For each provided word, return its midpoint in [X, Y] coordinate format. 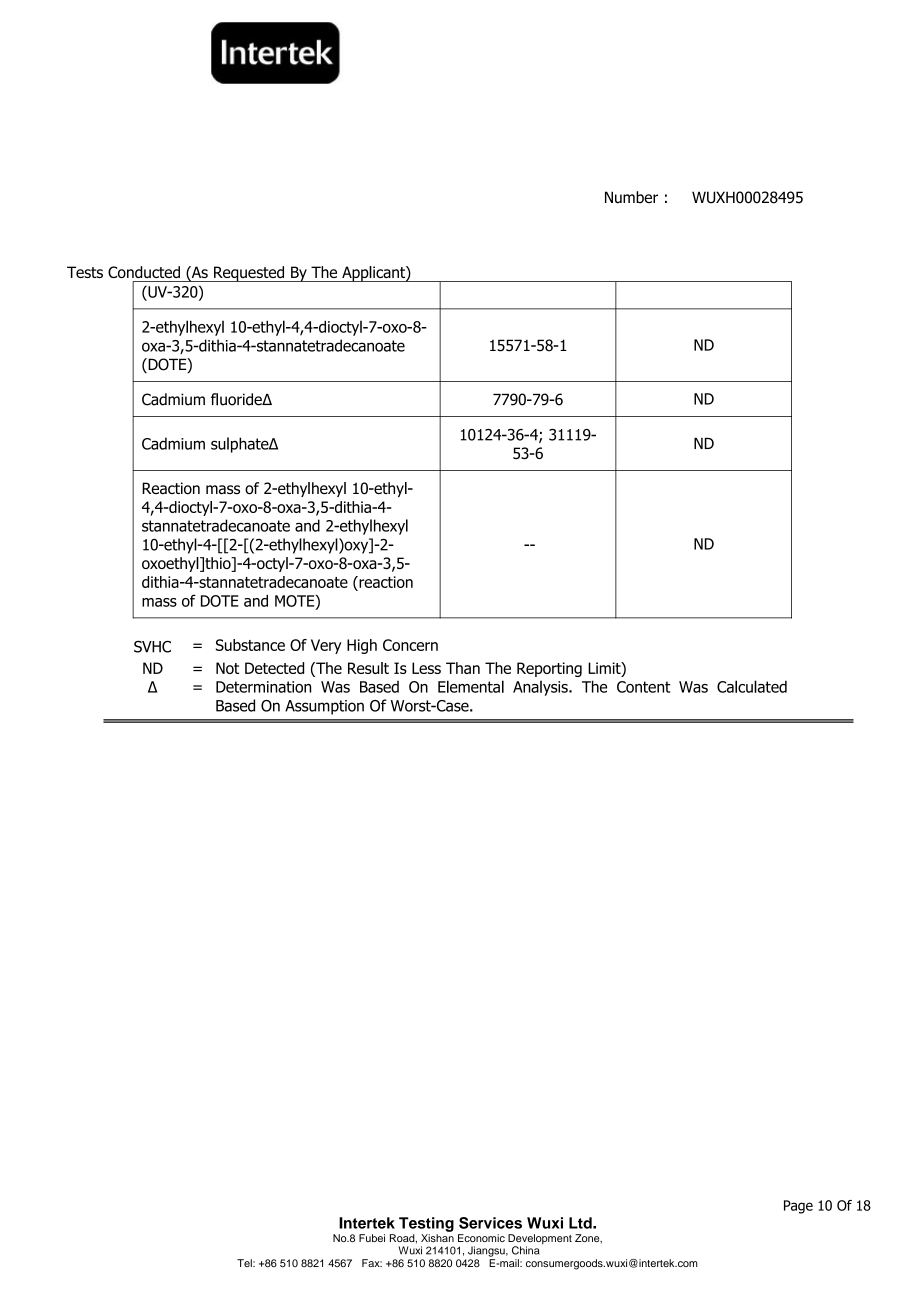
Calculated [752, 686]
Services [490, 1223]
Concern [410, 645]
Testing [426, 1224]
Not [227, 668]
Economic [481, 1238]
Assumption [324, 707]
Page [798, 1207]
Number [631, 197]
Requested [249, 274]
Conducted [144, 272]
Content [644, 687]
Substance [250, 645]
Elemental [471, 686]
